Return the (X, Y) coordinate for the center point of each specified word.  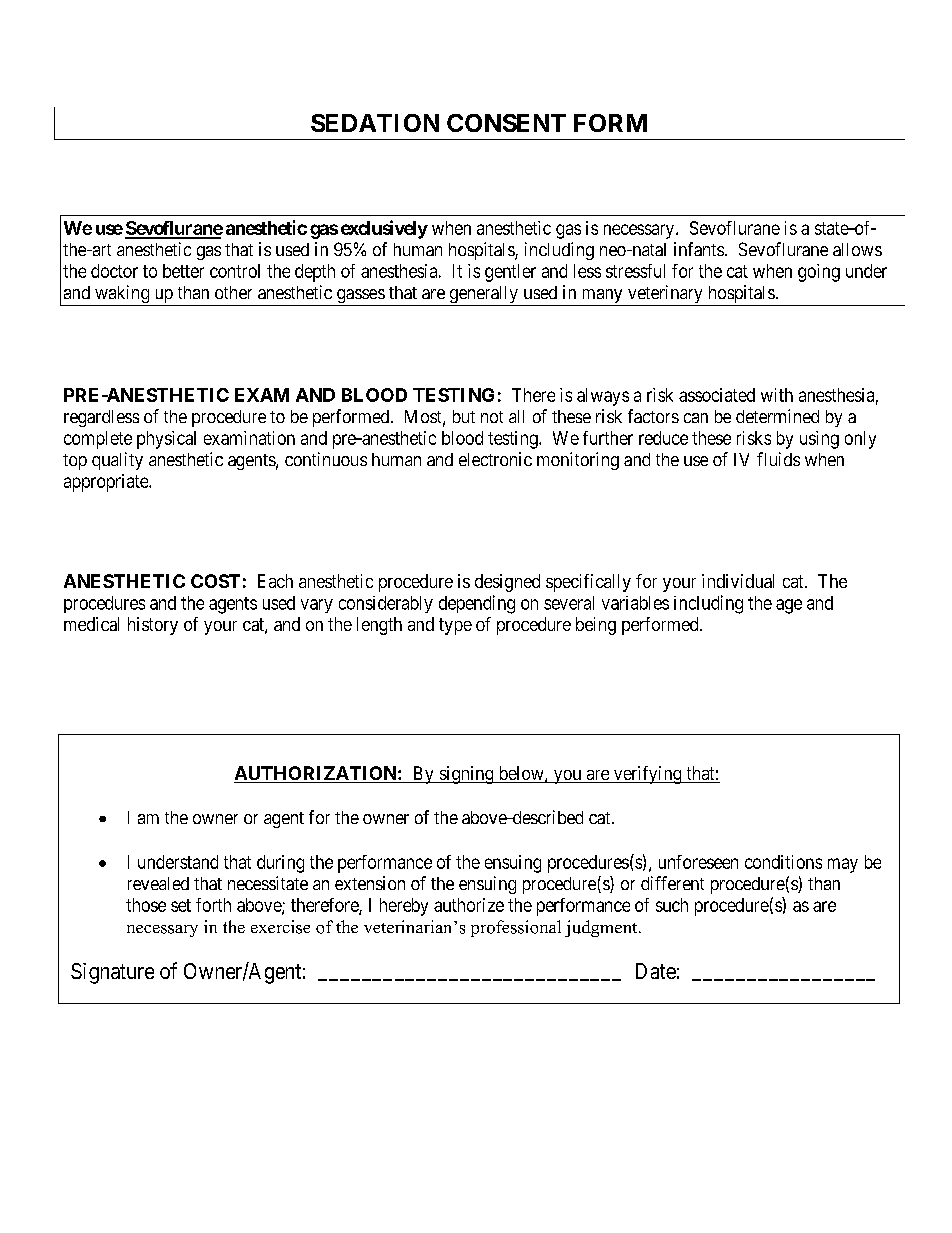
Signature (112, 973)
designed (507, 583)
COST (215, 581)
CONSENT (506, 123)
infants (699, 249)
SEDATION (375, 123)
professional (516, 928)
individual (738, 581)
